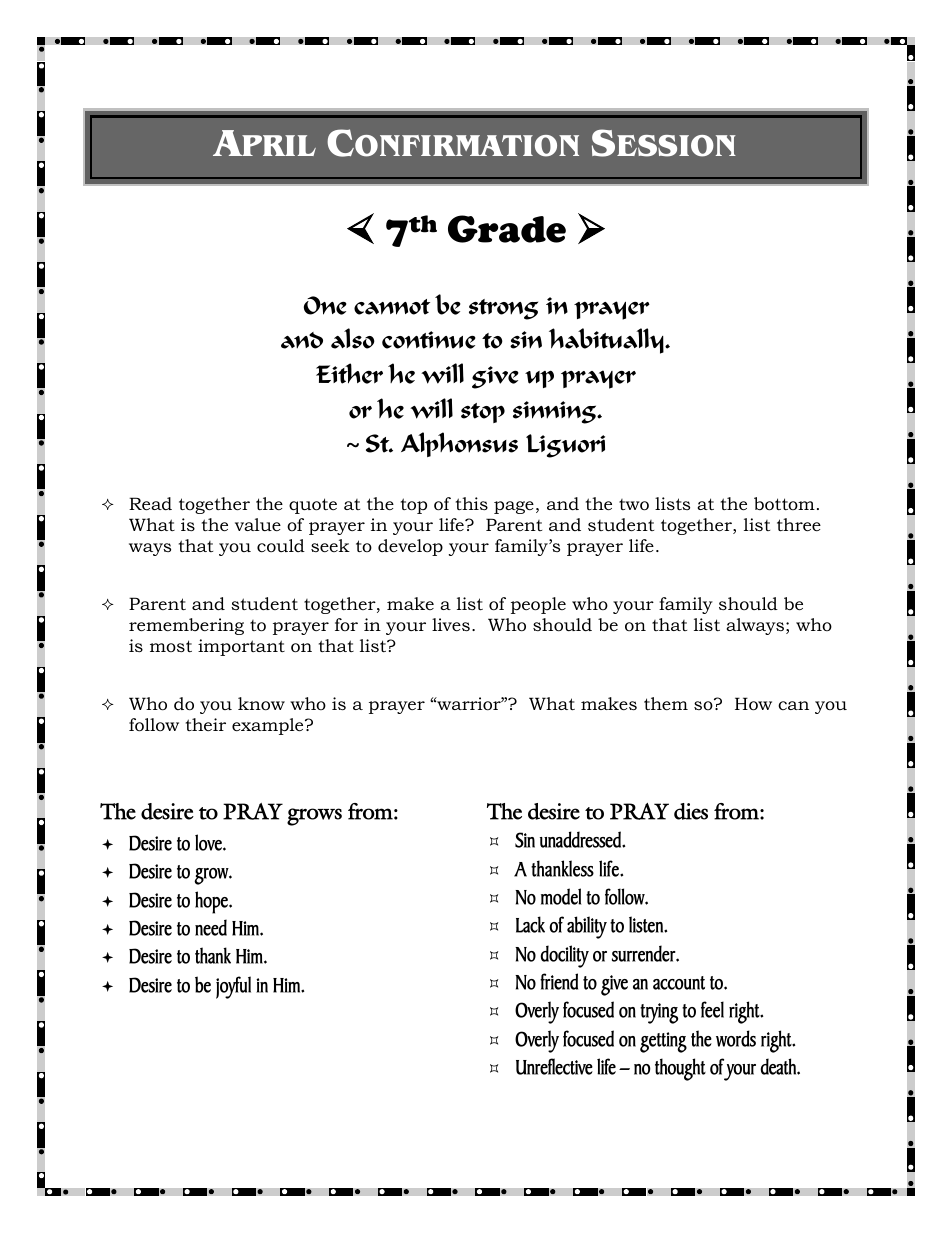  Describe the element at coordinates (507, 229) in the image. I see `Grade` at that location.
